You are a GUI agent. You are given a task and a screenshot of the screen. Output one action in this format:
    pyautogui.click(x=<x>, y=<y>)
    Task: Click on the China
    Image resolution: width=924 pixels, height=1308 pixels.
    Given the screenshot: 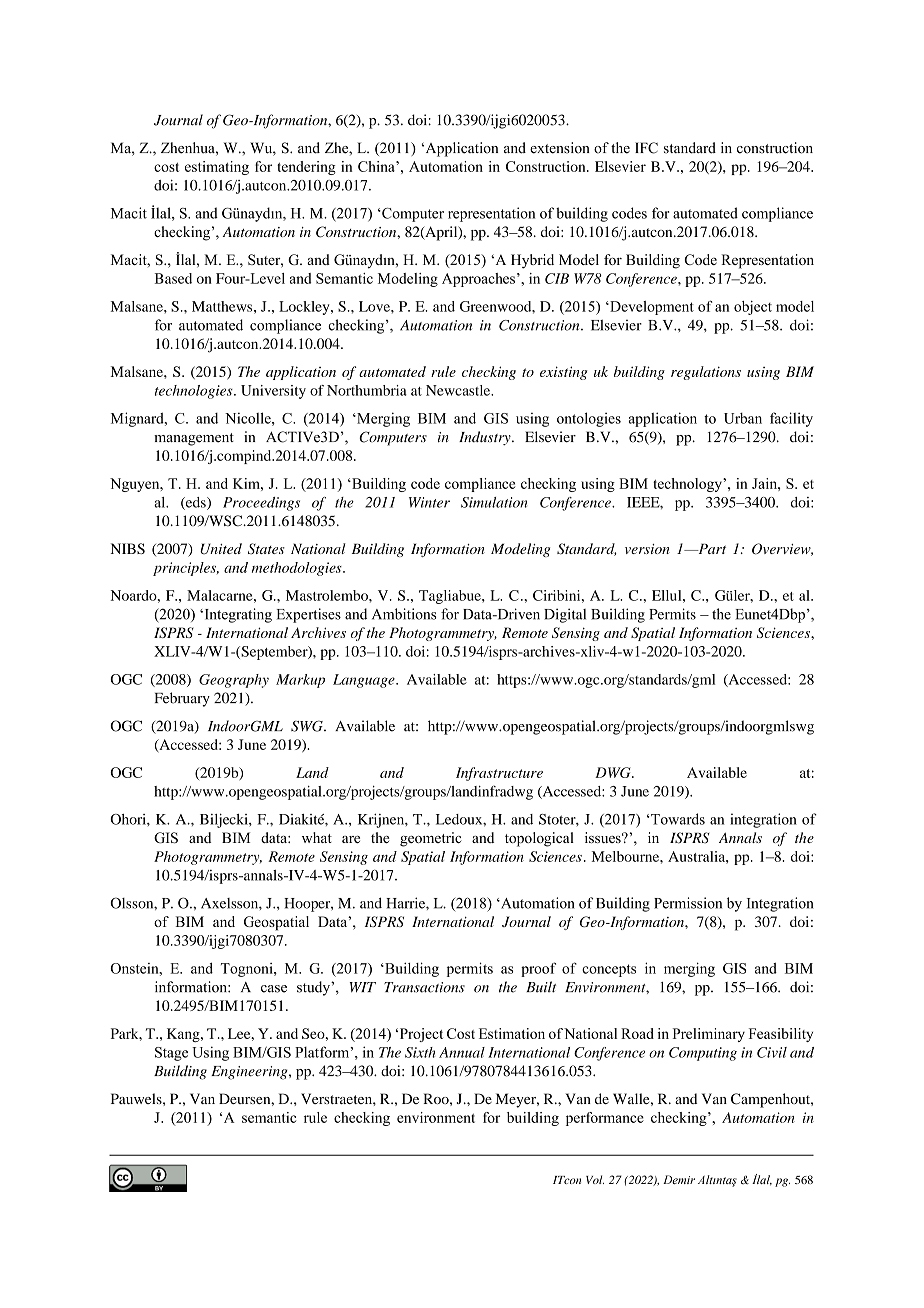 What is the action you would take?
    pyautogui.click(x=377, y=166)
